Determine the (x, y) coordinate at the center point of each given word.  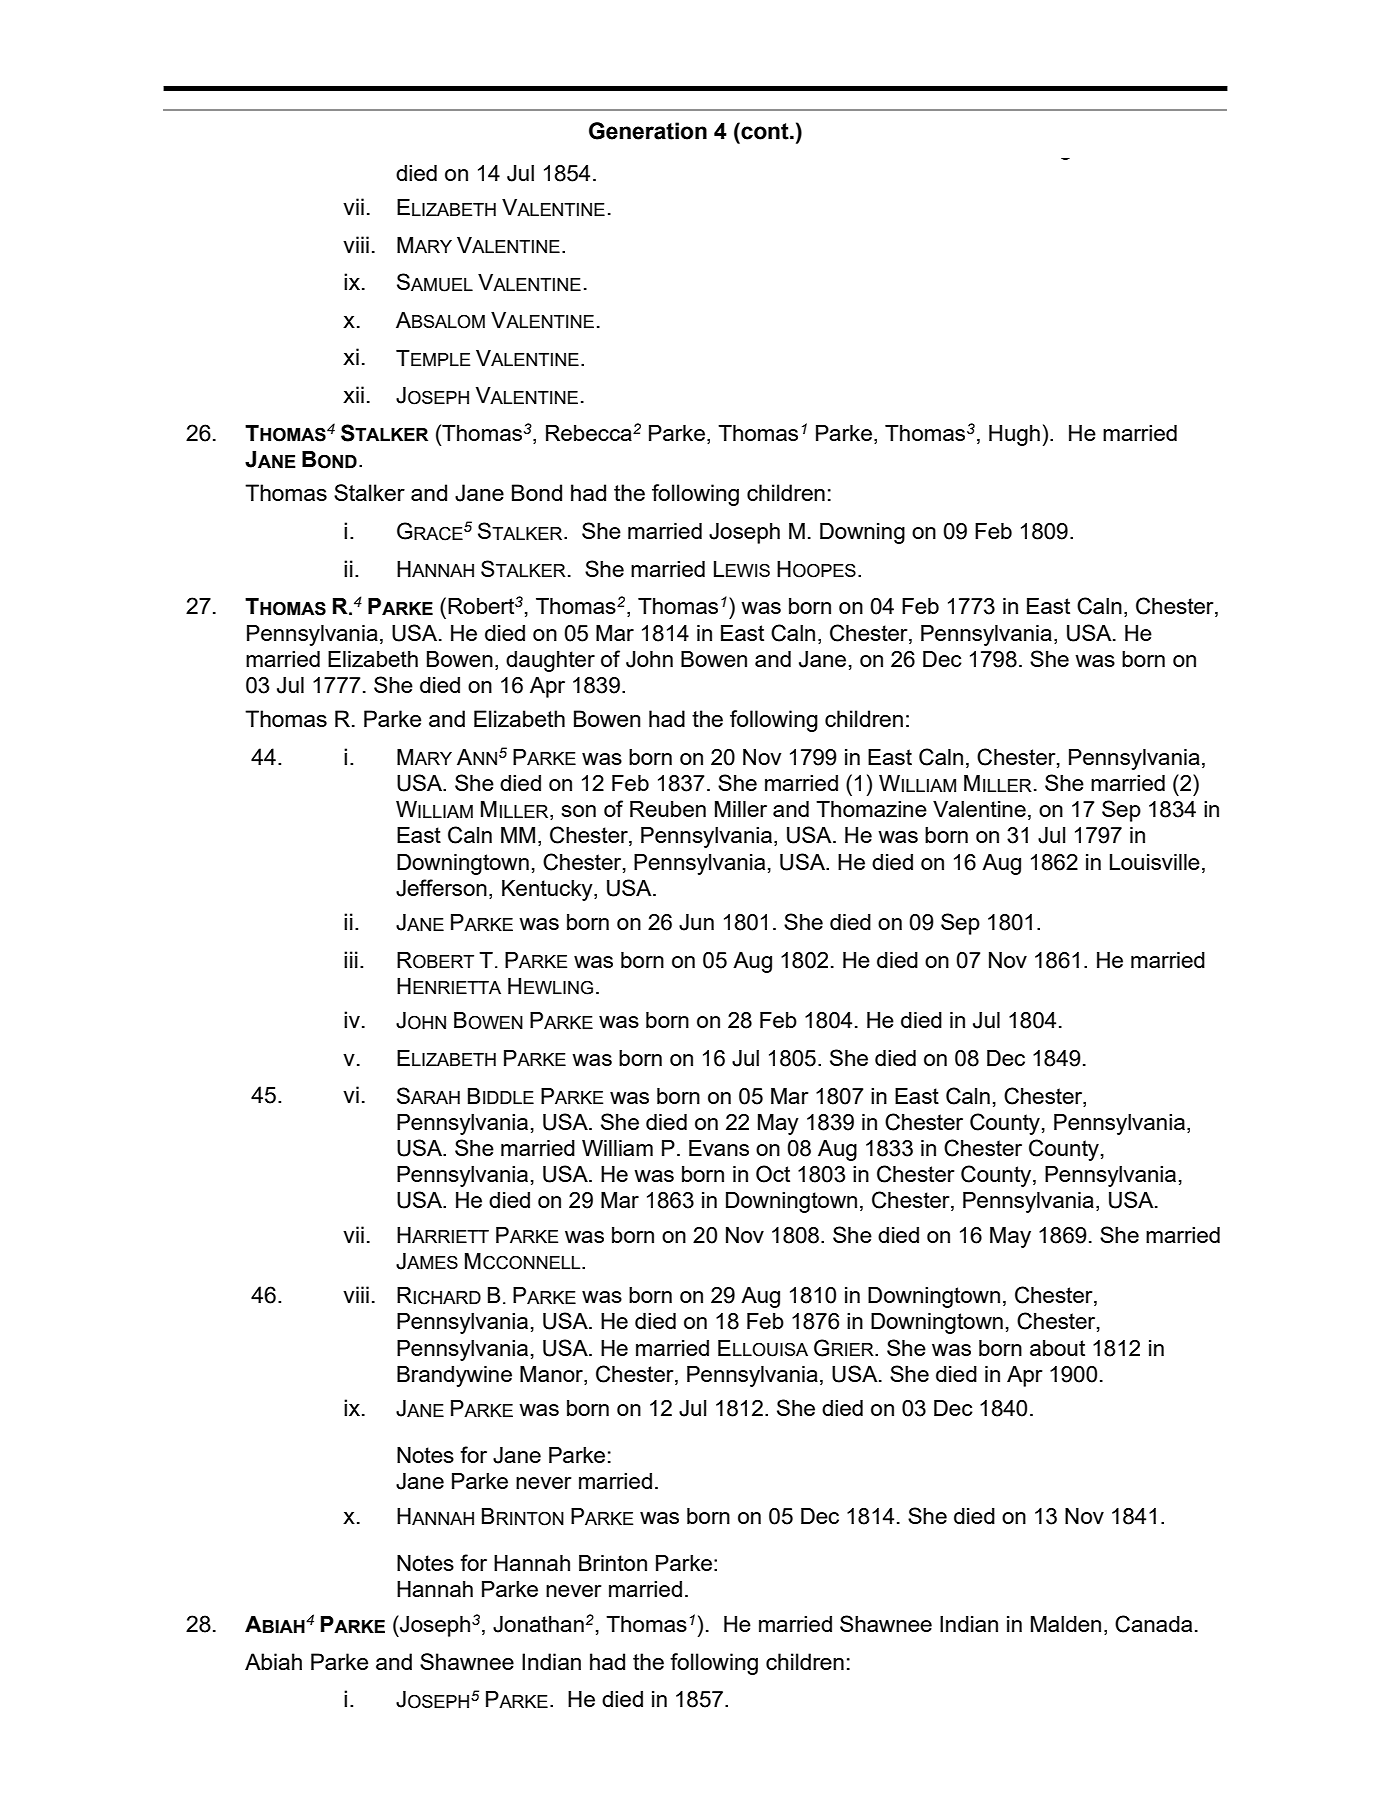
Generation (648, 131)
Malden (1066, 1624)
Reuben (668, 809)
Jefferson (441, 888)
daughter (550, 661)
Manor (552, 1375)
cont (765, 131)
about (1057, 1348)
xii (353, 394)
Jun (696, 922)
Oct (773, 1174)
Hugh (1014, 435)
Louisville (1155, 862)
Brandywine (454, 1376)
